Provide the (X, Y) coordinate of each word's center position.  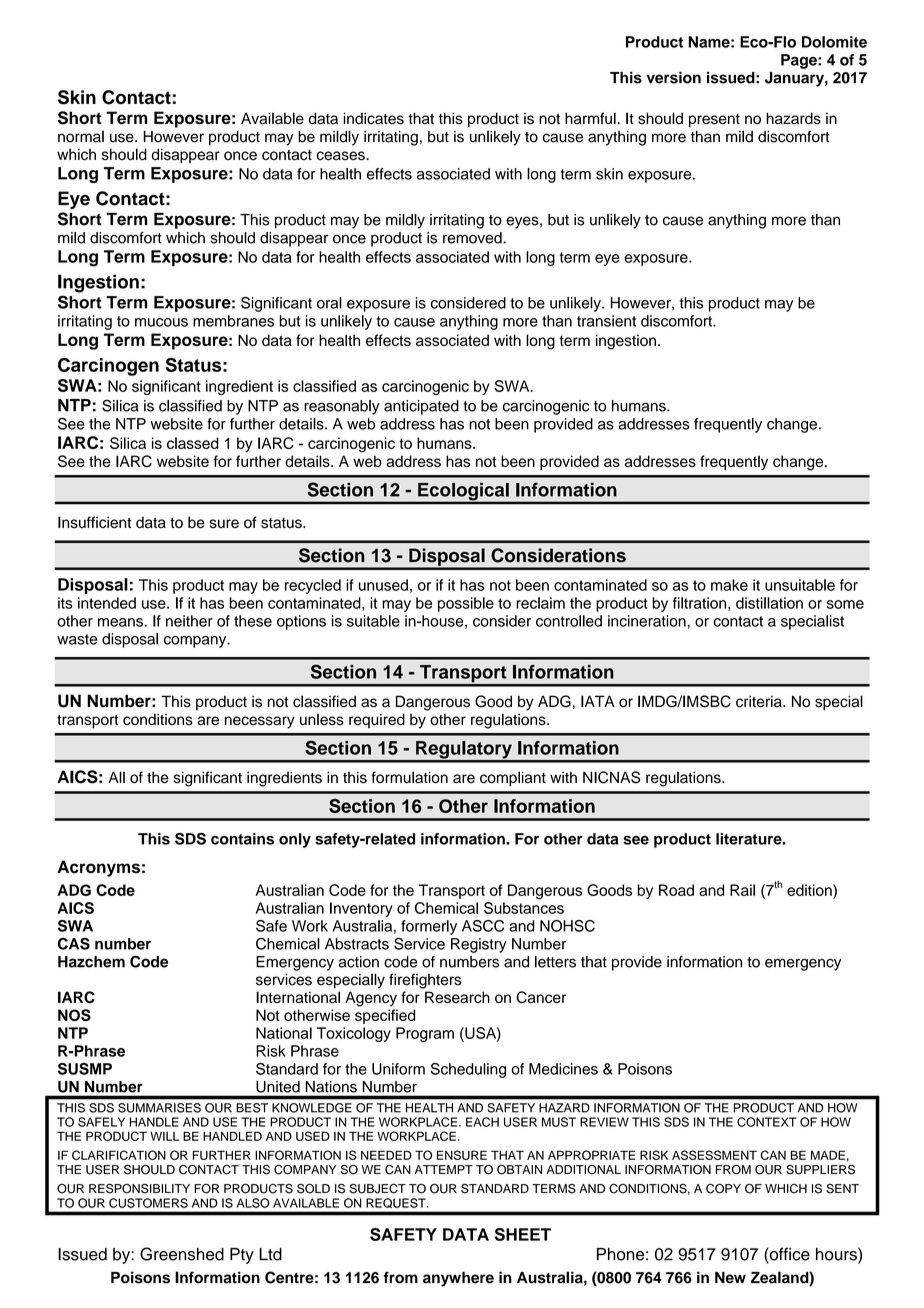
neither (189, 621)
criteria (760, 701)
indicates (373, 118)
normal (81, 136)
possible (466, 604)
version (674, 78)
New (730, 1278)
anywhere (458, 1279)
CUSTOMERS (148, 1203)
